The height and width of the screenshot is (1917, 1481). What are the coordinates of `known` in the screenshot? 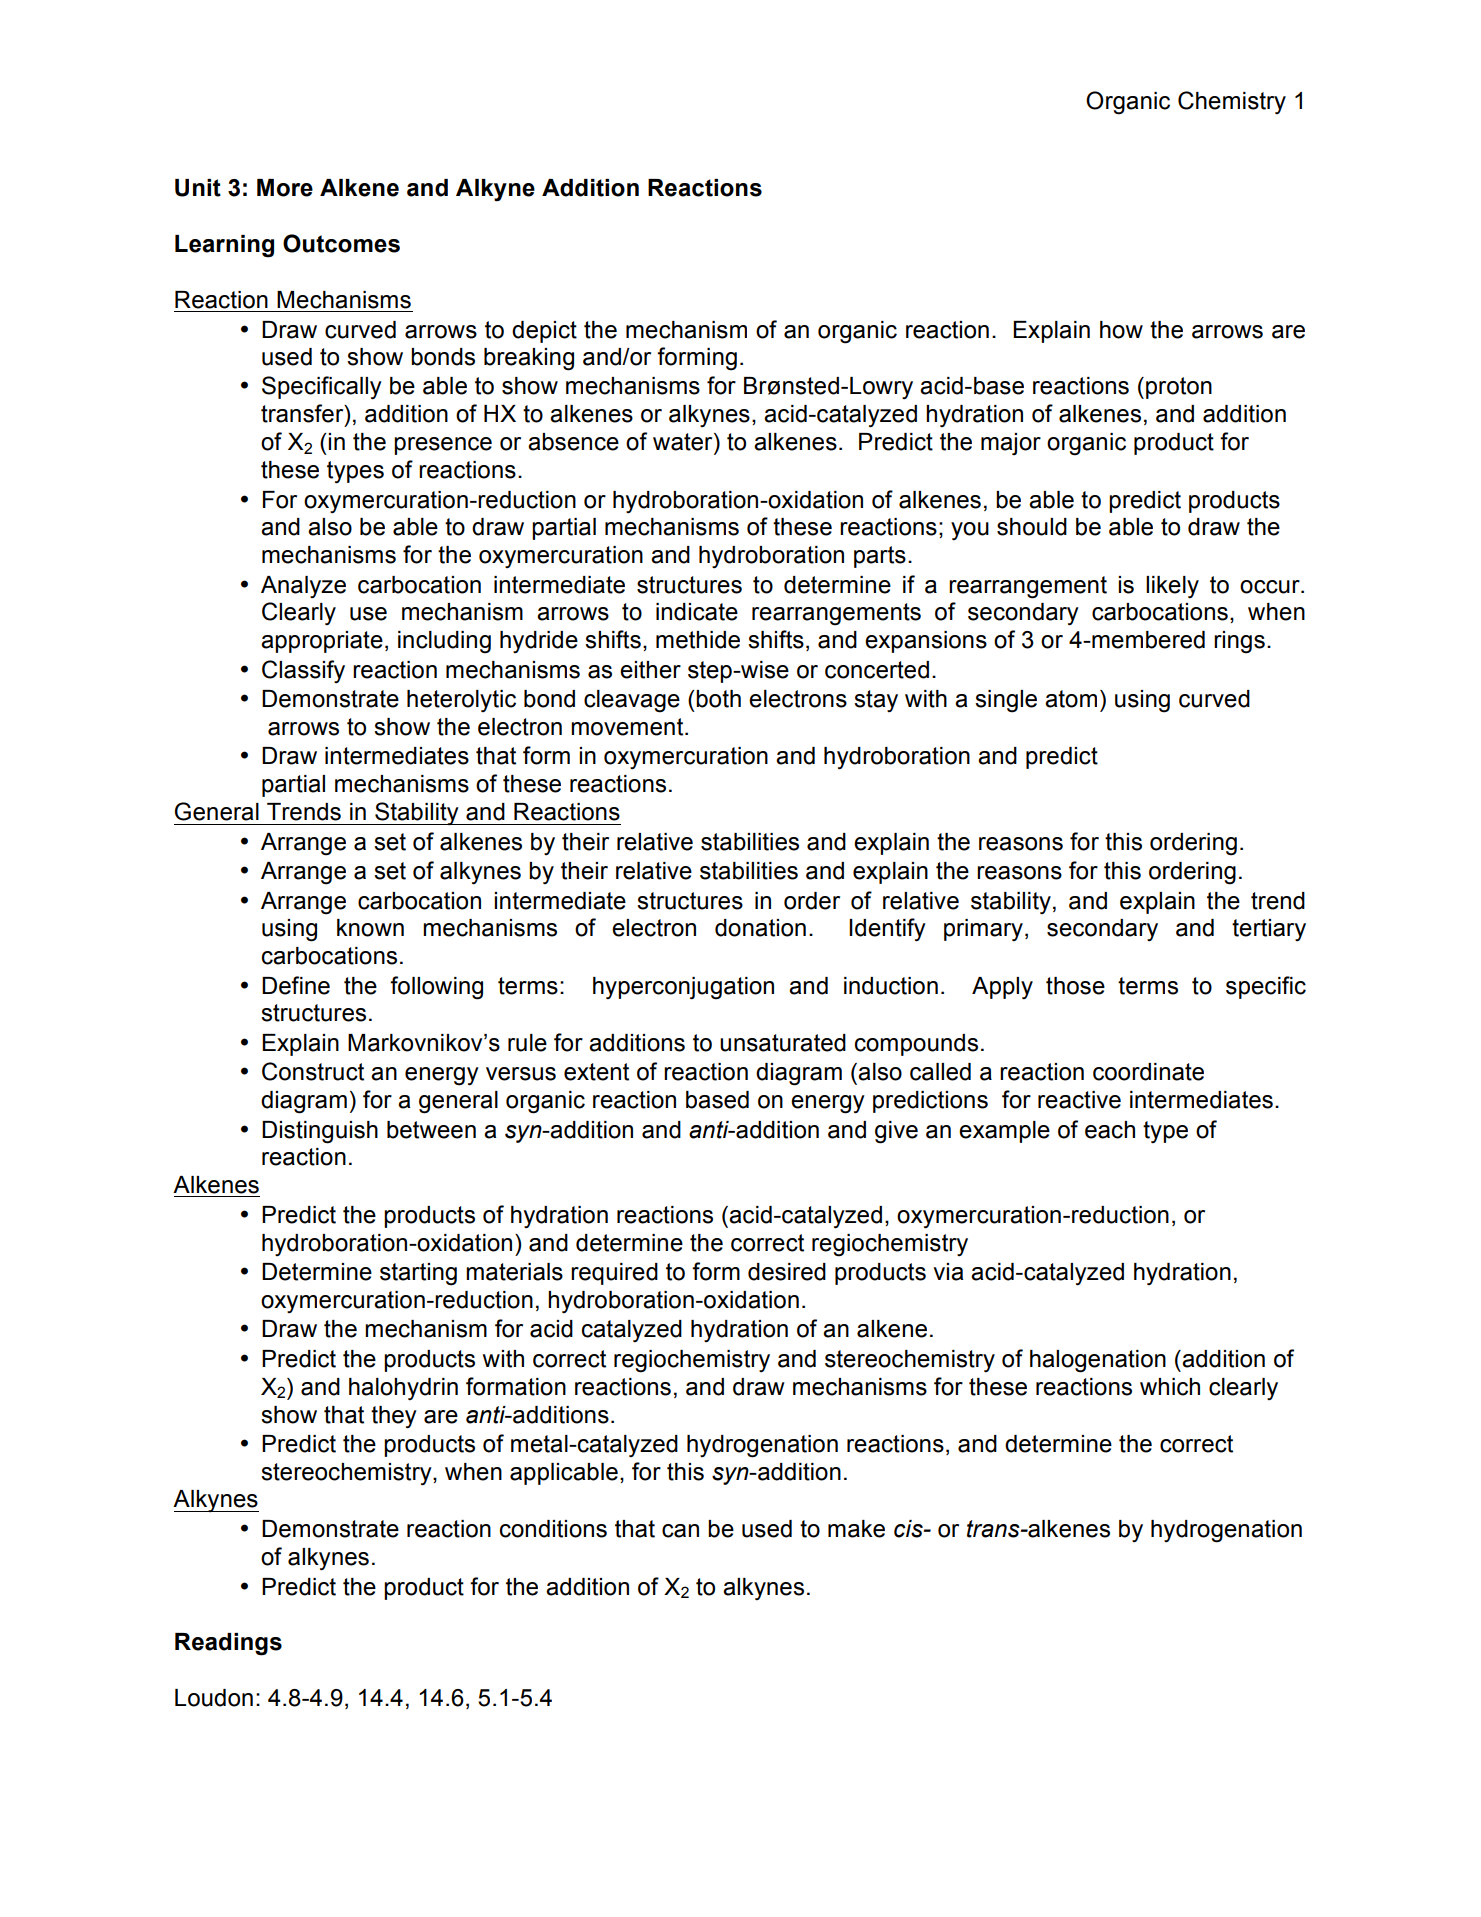 It's located at (370, 928).
